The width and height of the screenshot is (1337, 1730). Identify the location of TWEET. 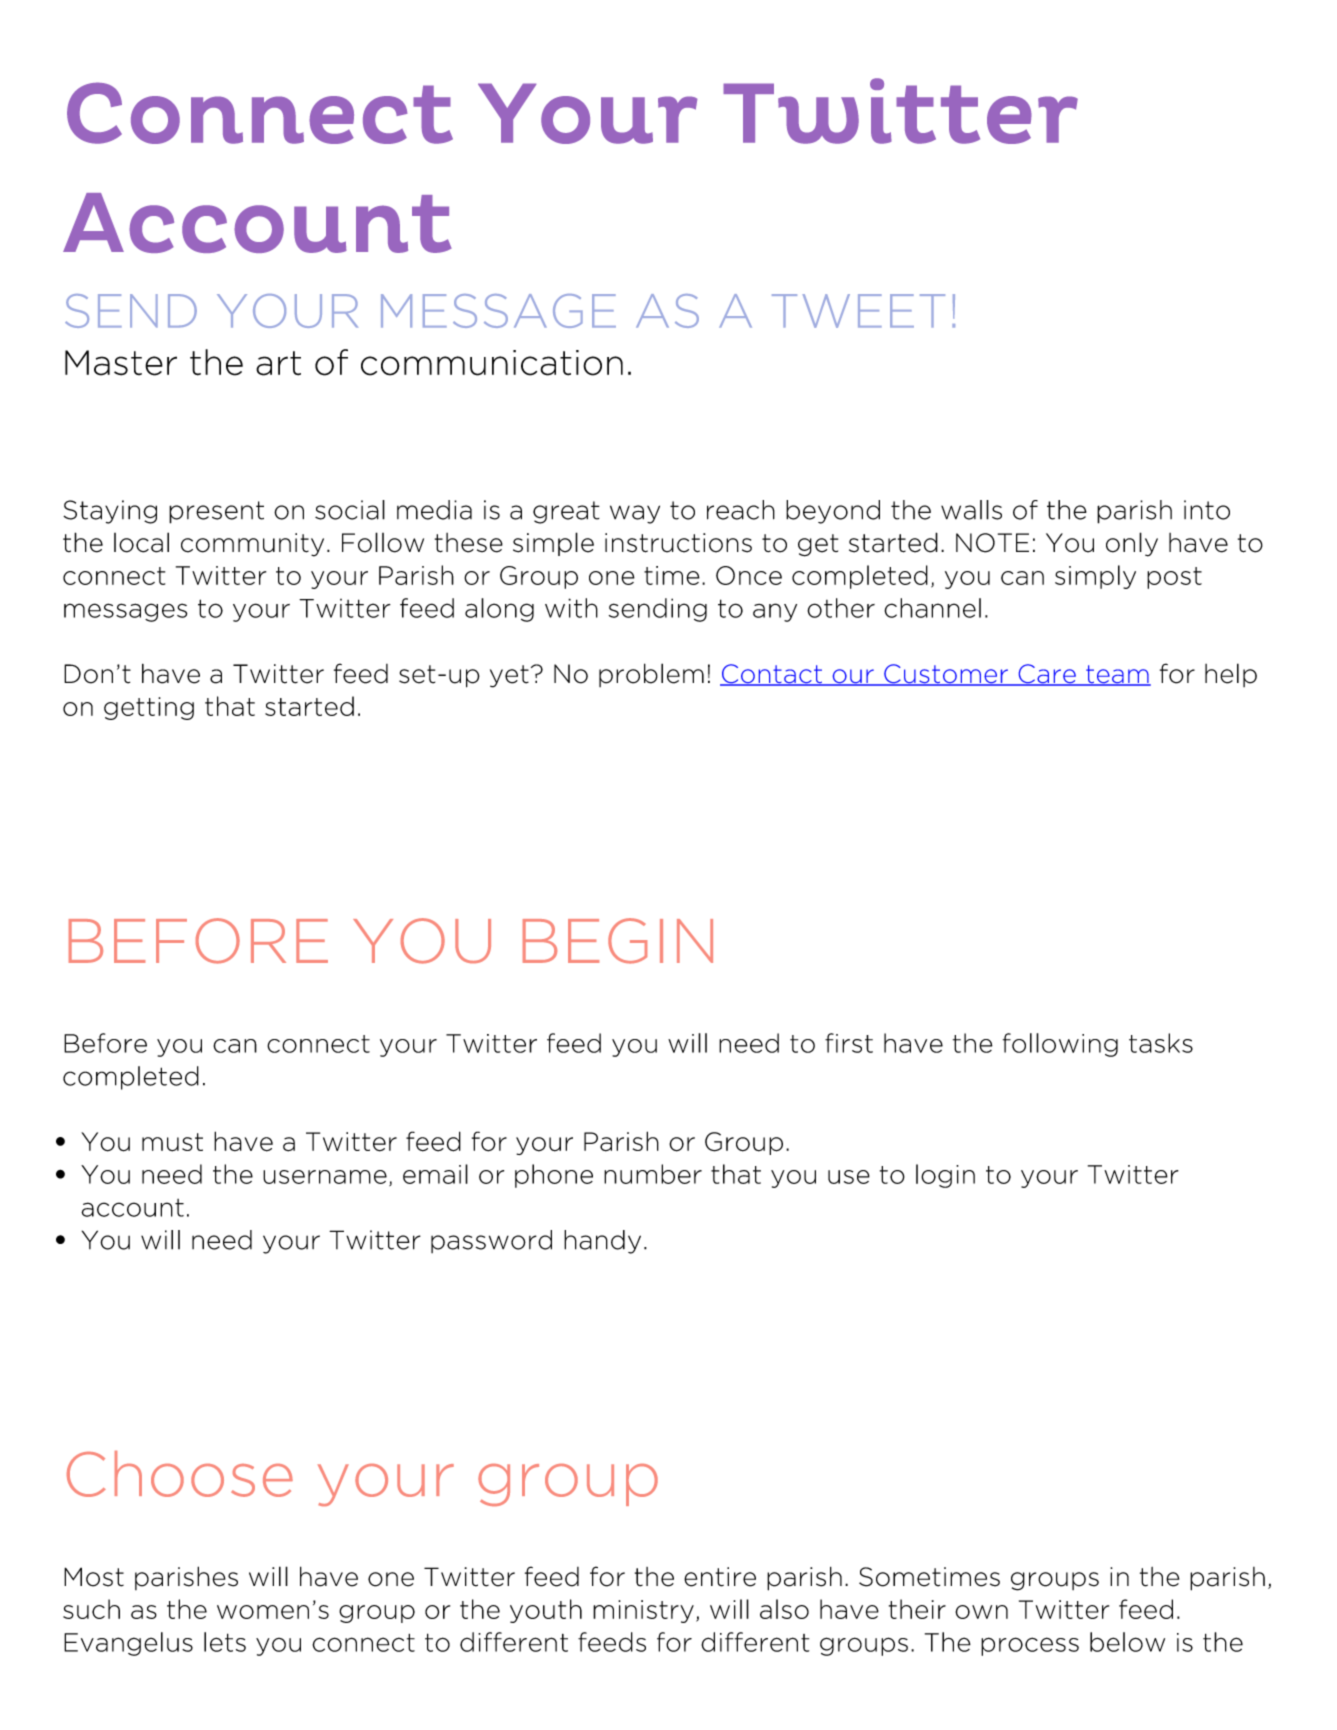
(858, 311).
